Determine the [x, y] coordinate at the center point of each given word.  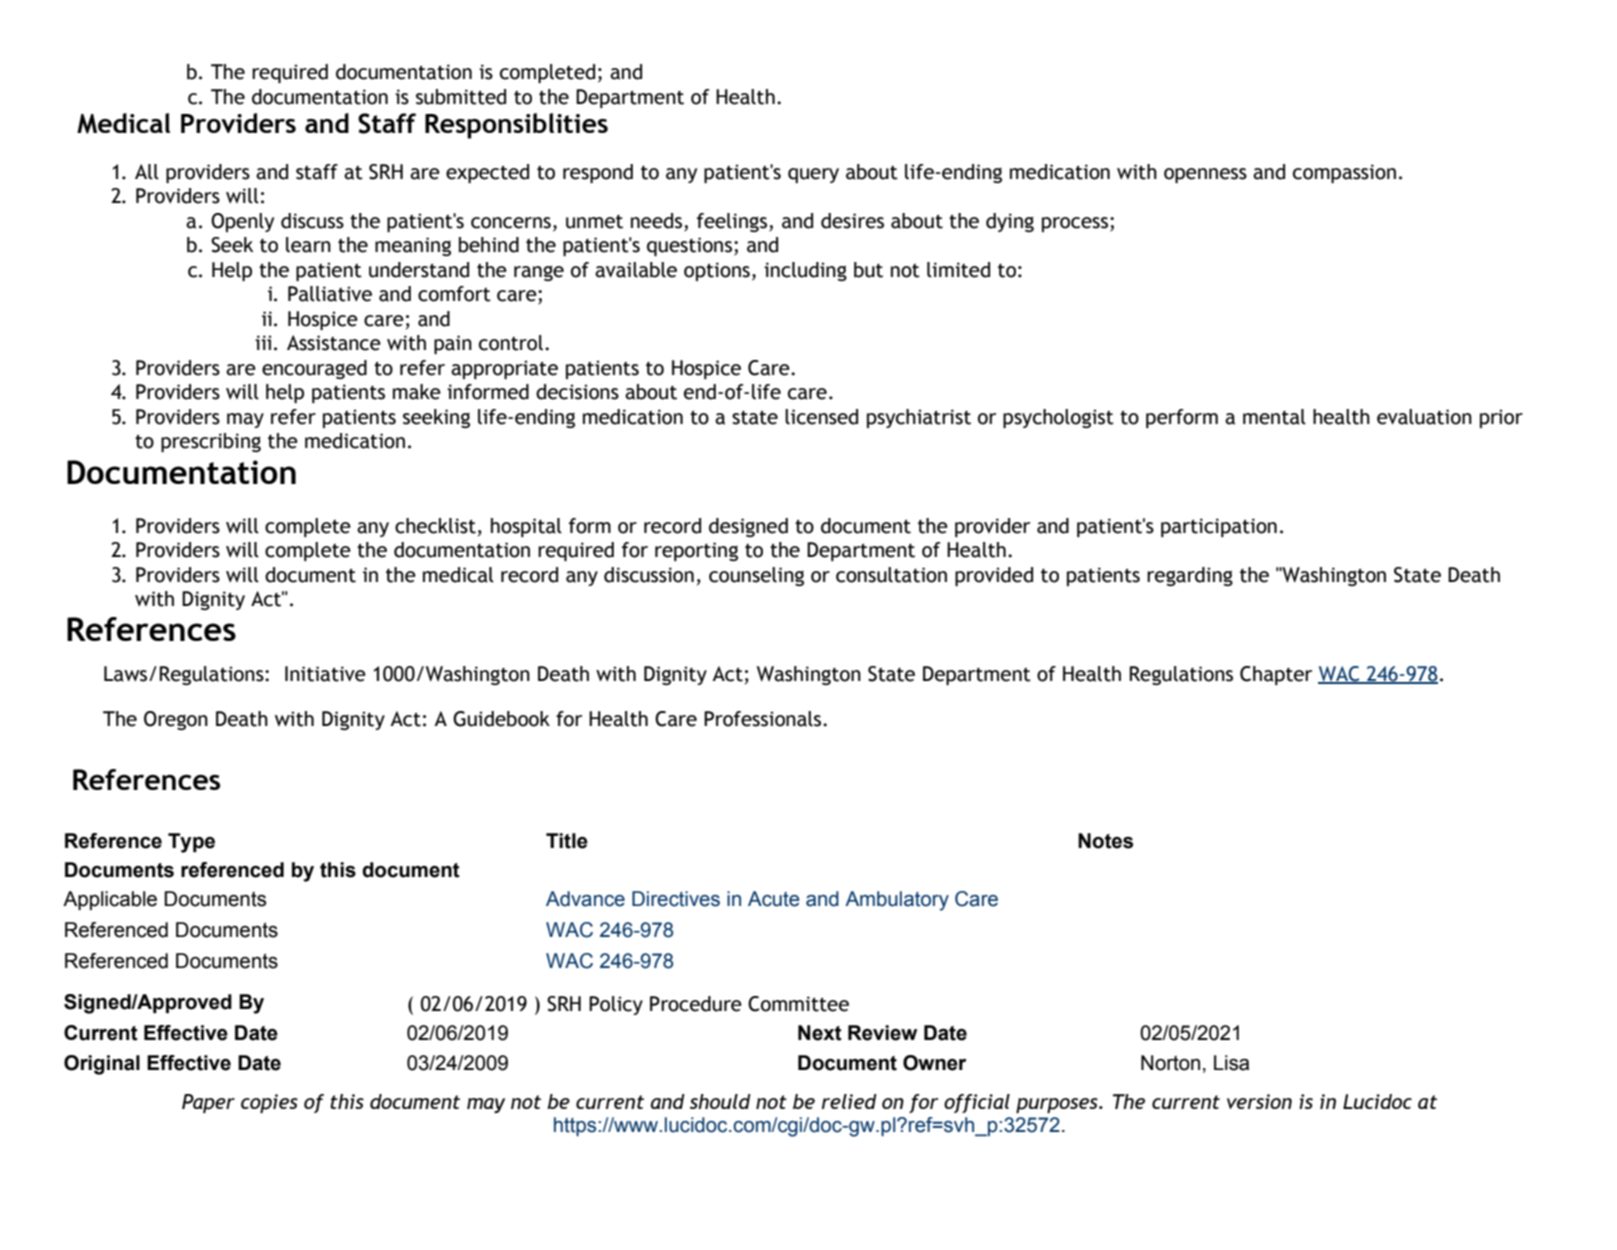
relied [849, 1101]
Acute [773, 899]
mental [1274, 417]
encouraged [314, 369]
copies [269, 1103]
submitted [461, 97]
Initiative [325, 674]
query [813, 175]
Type [191, 843]
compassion [1344, 173]
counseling [756, 576]
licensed [821, 417]
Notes [1105, 841]
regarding [1190, 576]
